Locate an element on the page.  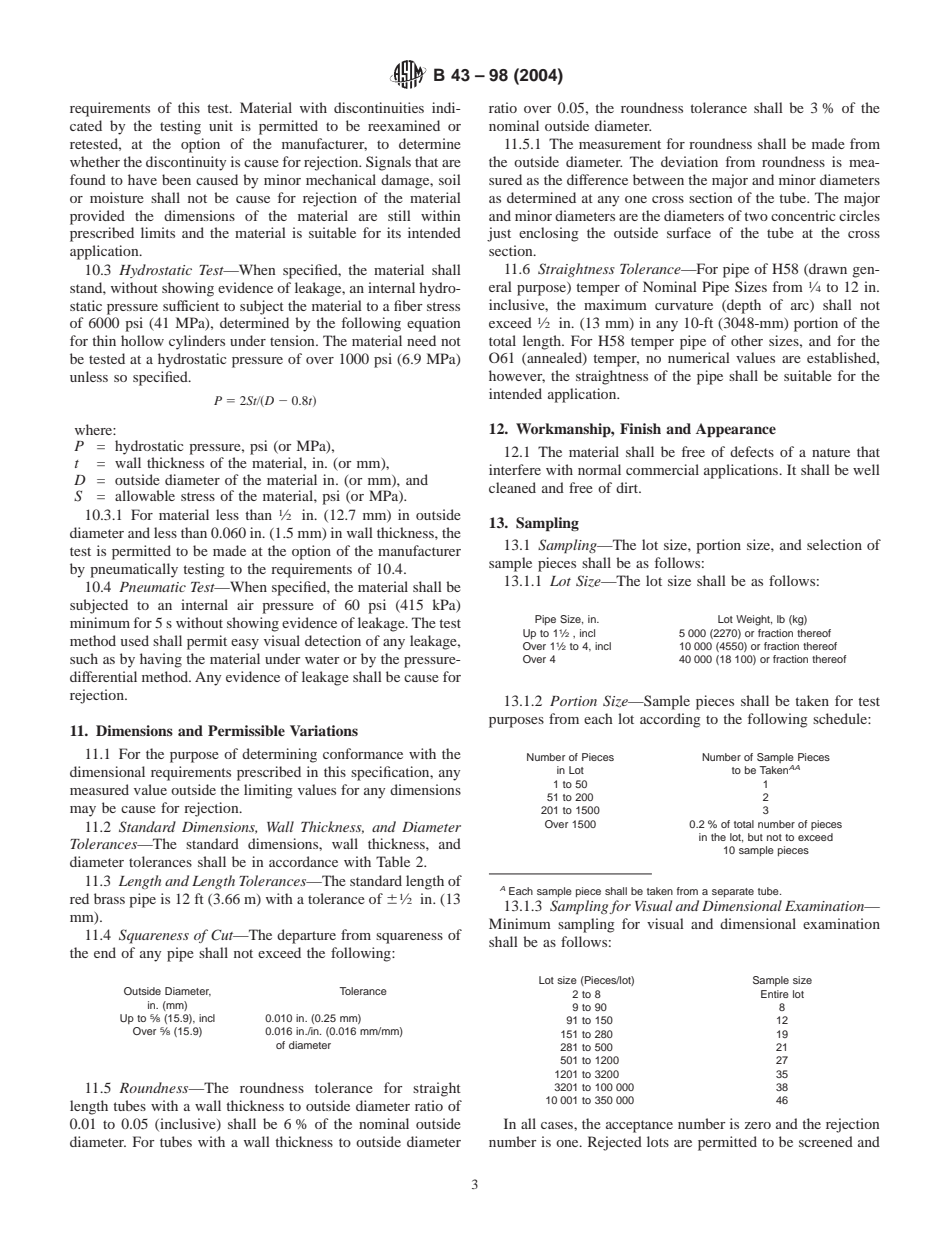
selection is located at coordinates (834, 544).
